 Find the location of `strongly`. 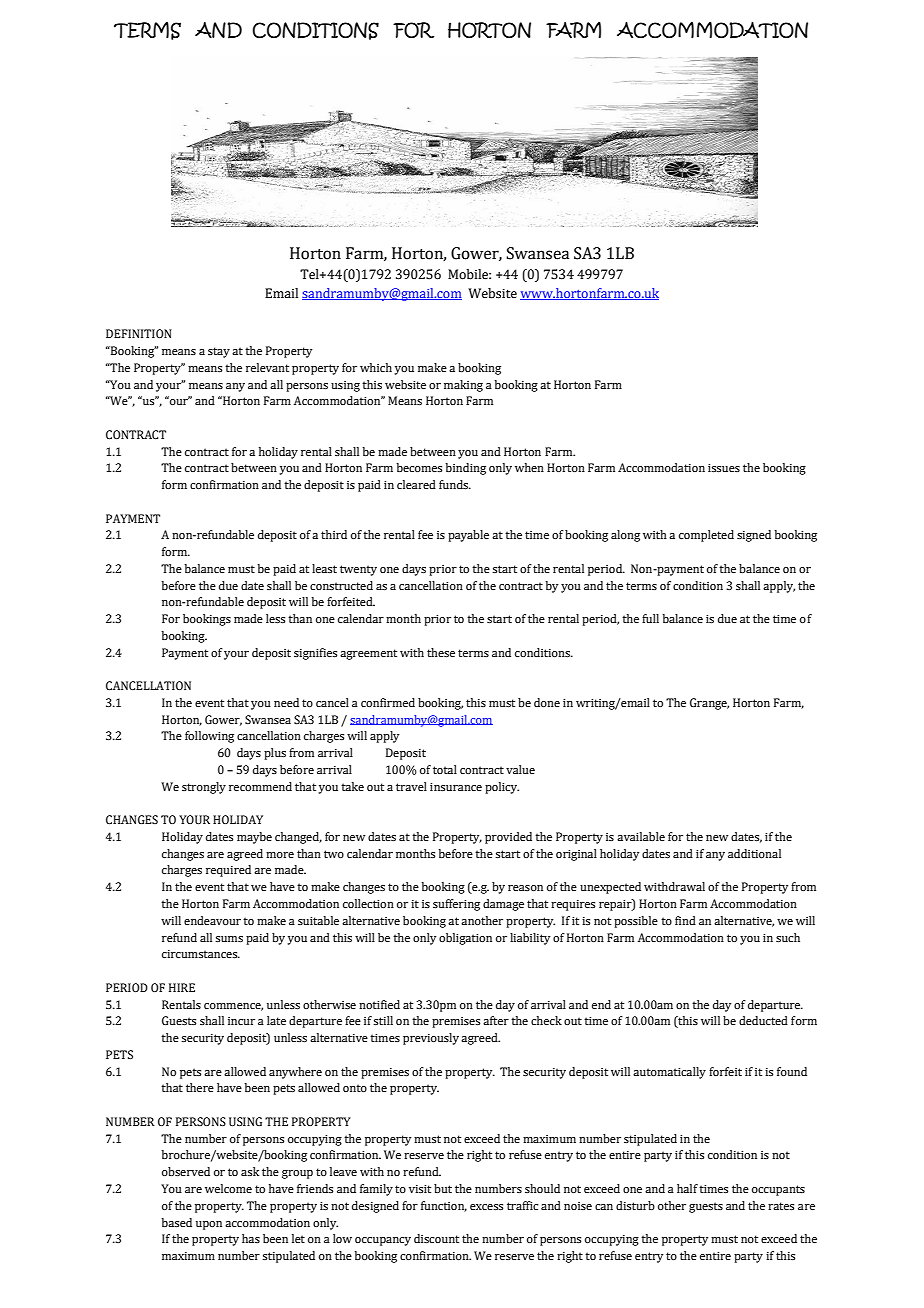

strongly is located at coordinates (204, 788).
